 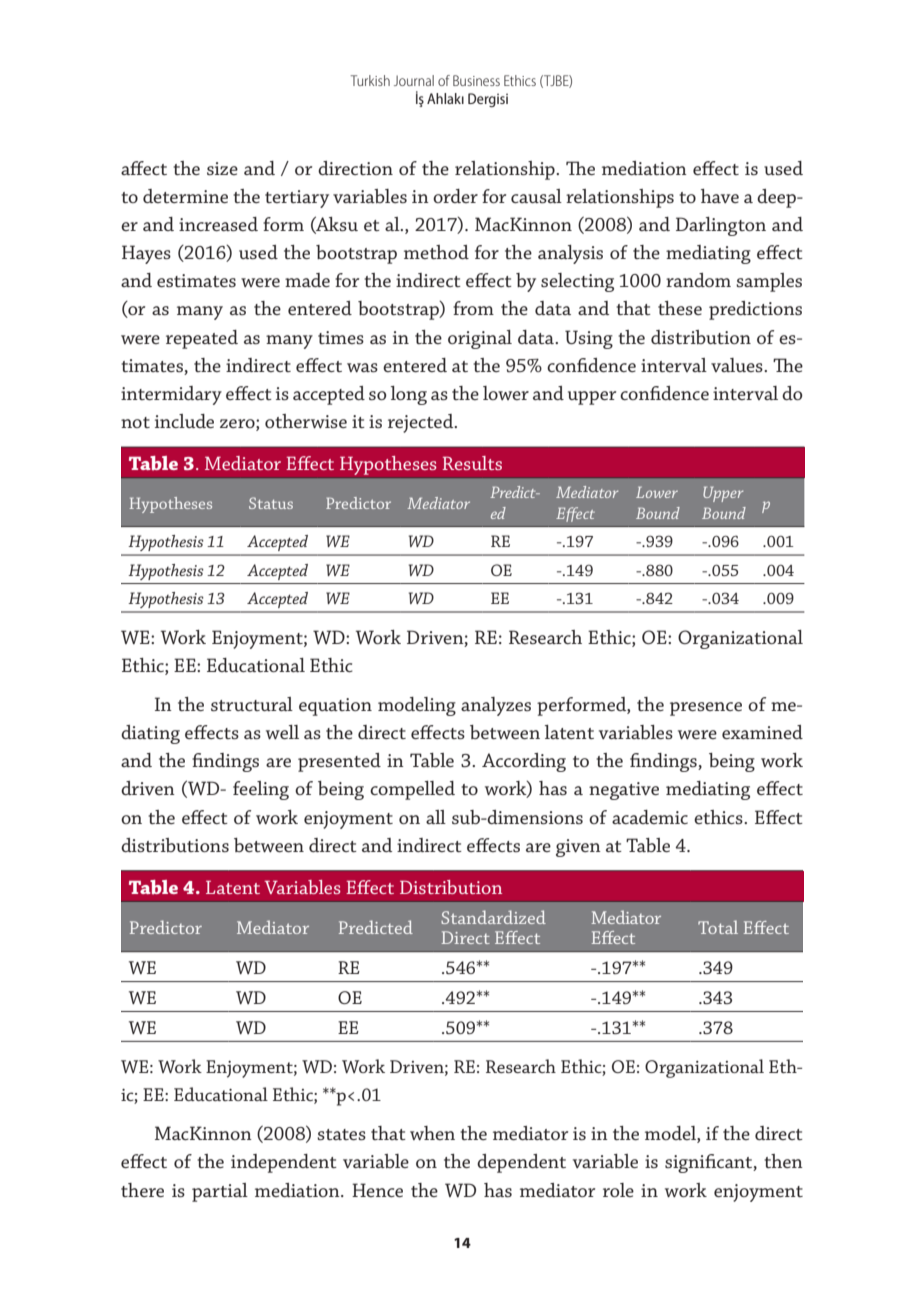 What do you see at coordinates (202, 339) in the screenshot?
I see `repeated` at bounding box center [202, 339].
